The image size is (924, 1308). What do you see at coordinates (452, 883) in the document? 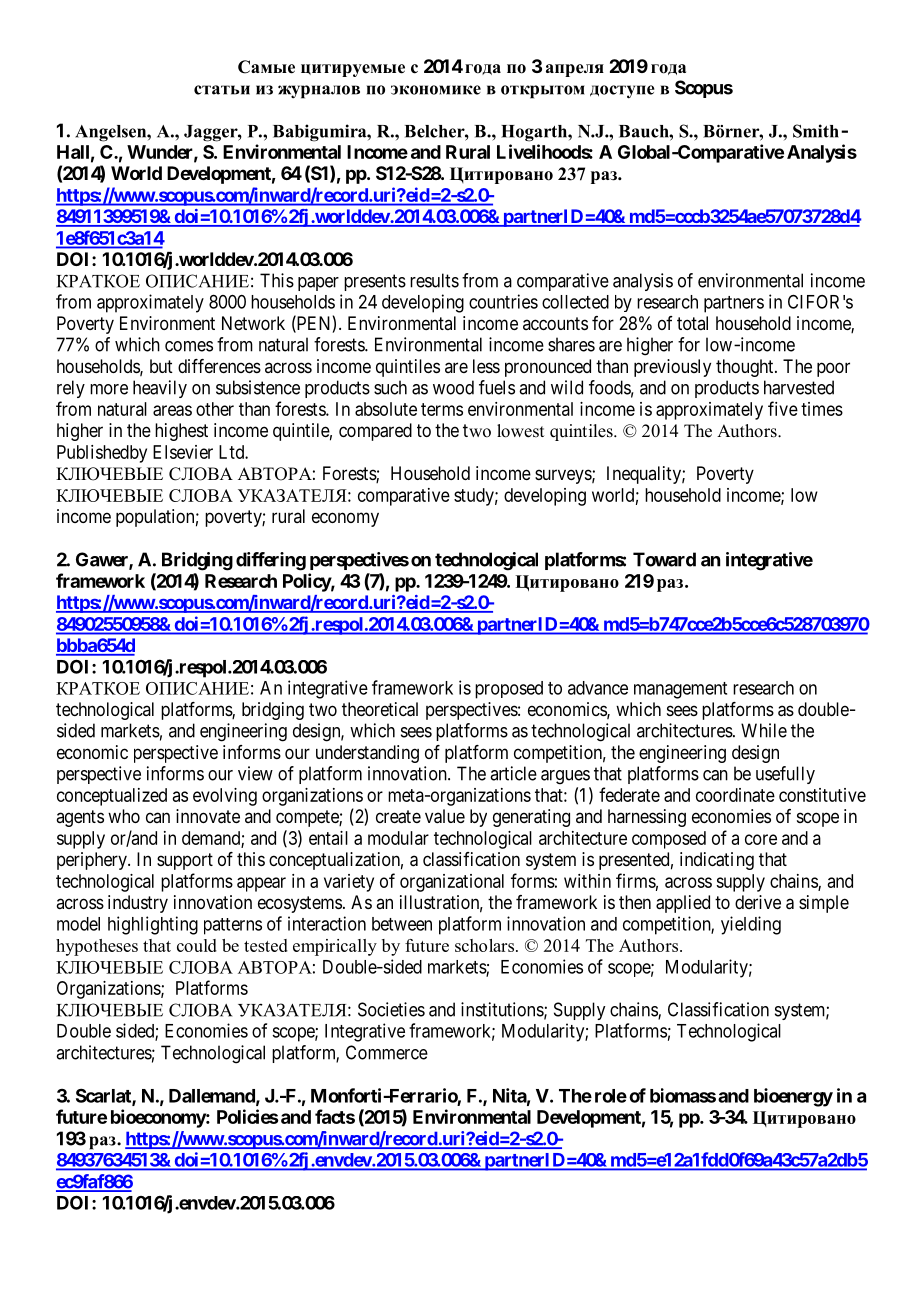
I see `organizational` at bounding box center [452, 883].
